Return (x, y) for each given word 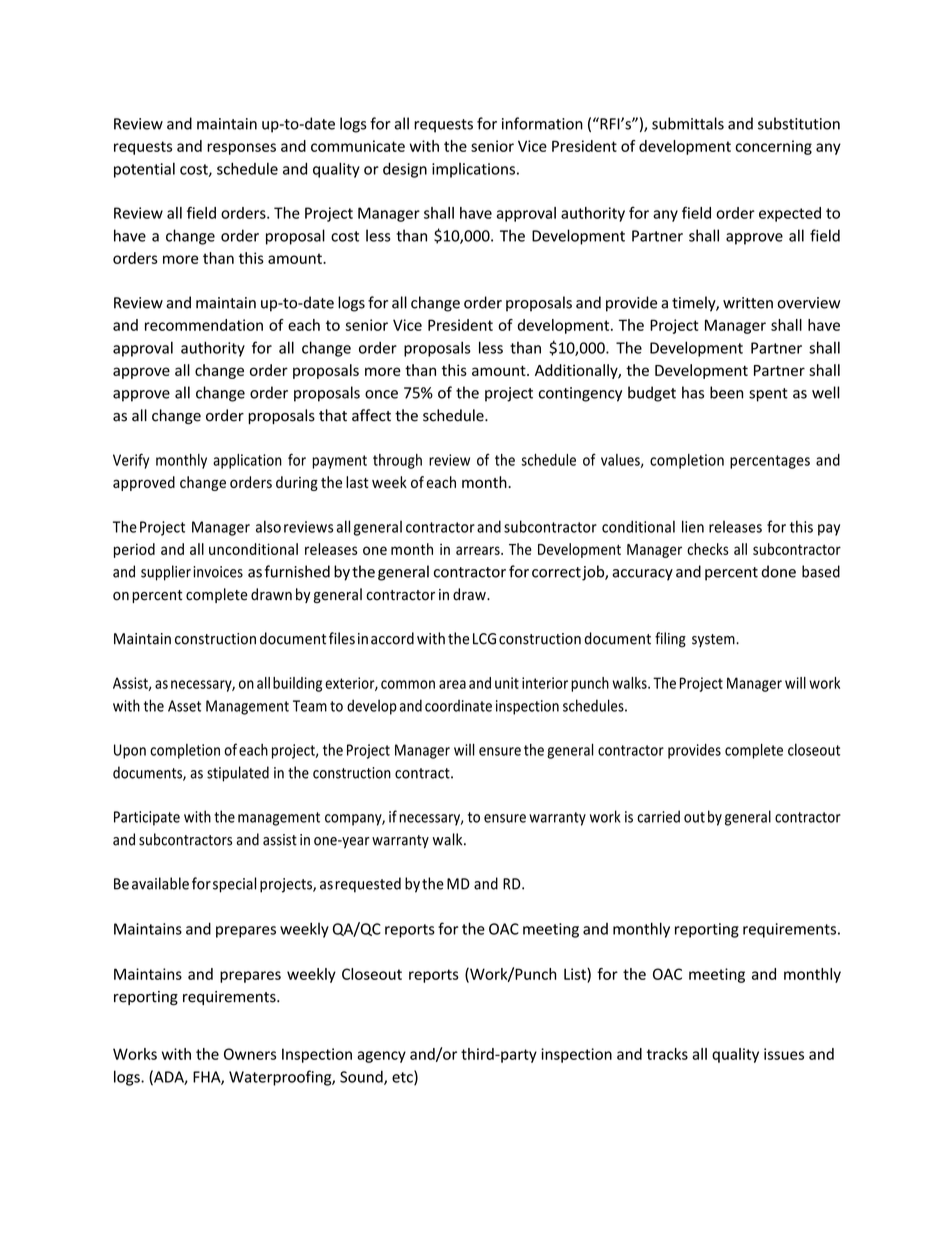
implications (473, 170)
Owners (250, 1054)
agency (381, 1057)
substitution (799, 123)
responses (241, 149)
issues (784, 1054)
